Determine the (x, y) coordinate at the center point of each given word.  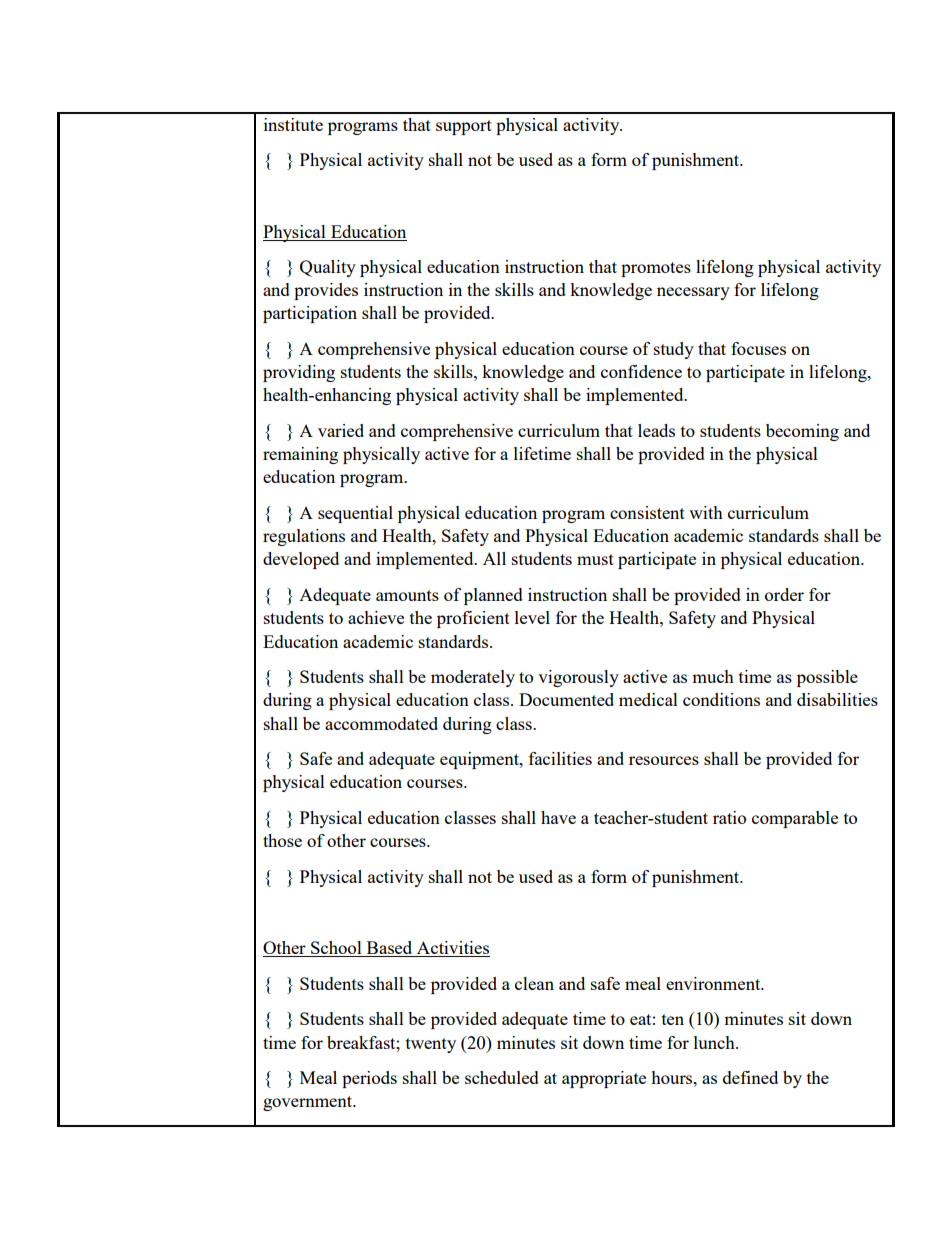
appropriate (604, 1079)
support (464, 127)
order (784, 594)
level (532, 617)
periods (369, 1079)
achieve (376, 617)
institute (293, 124)
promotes (656, 269)
